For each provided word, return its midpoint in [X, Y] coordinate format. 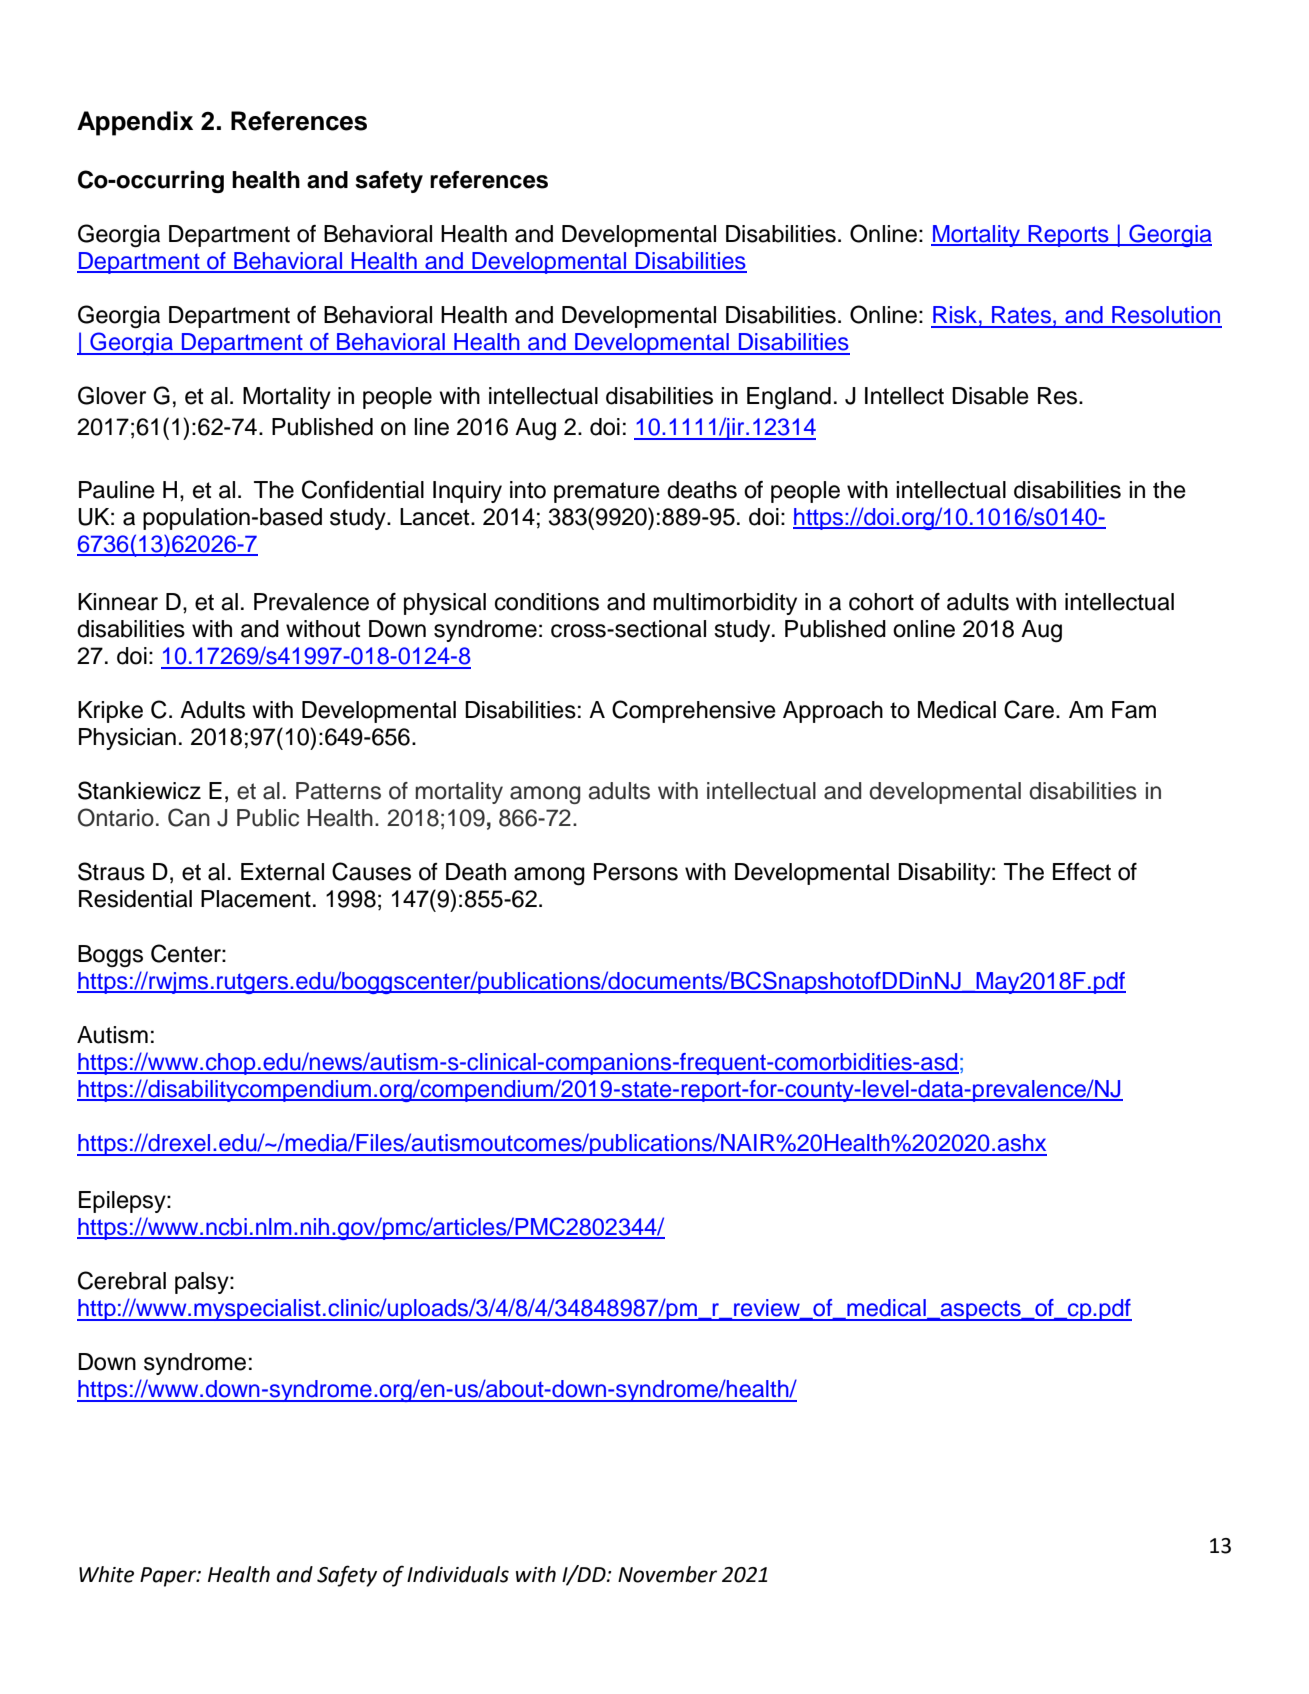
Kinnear [118, 602]
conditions [547, 602]
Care [1029, 709]
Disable [990, 396]
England [789, 398]
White [106, 1574]
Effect [1082, 872]
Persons [636, 872]
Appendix [135, 123]
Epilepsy [123, 1202]
